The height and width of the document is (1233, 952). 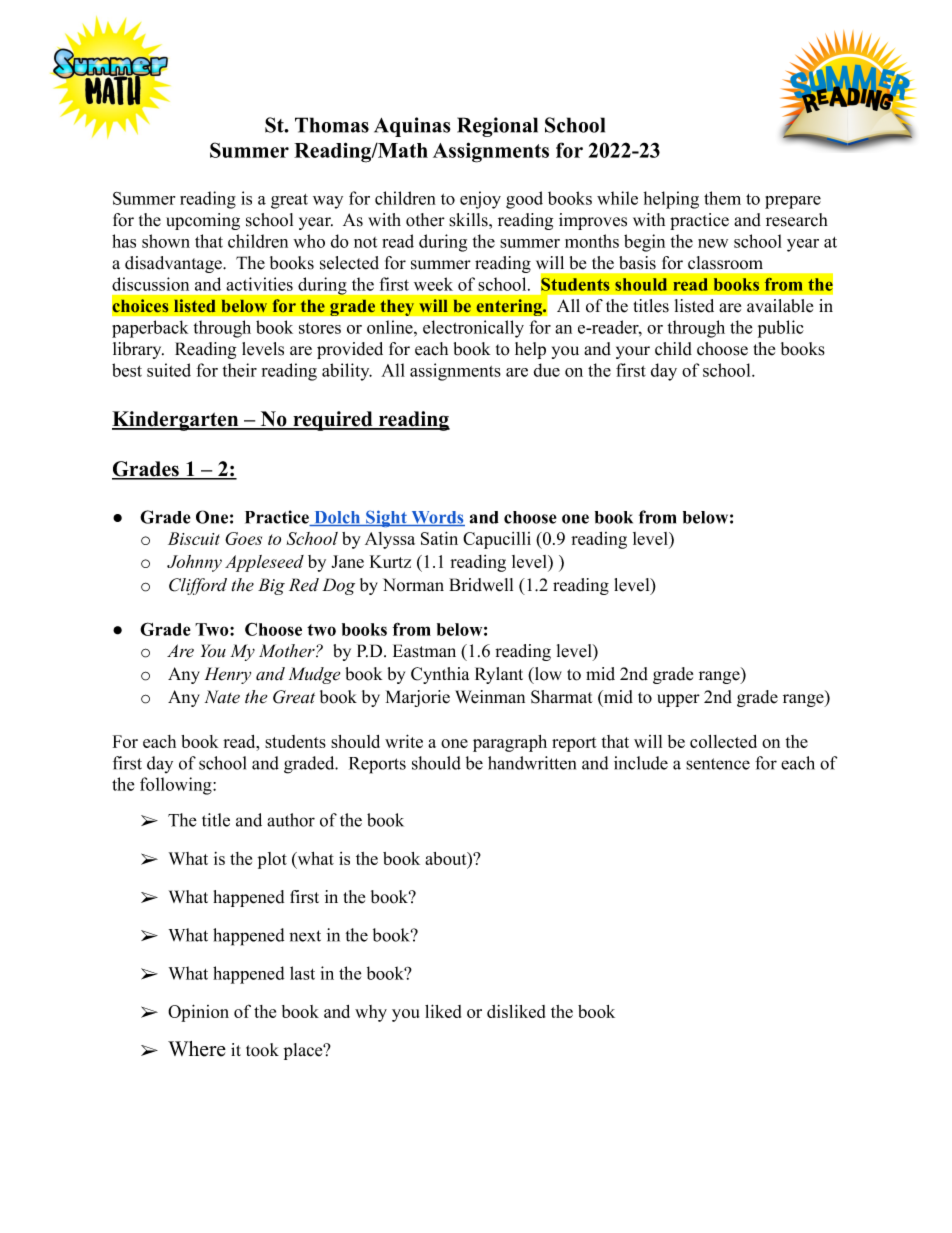 What do you see at coordinates (198, 586) in the document?
I see `Clifford` at bounding box center [198, 586].
